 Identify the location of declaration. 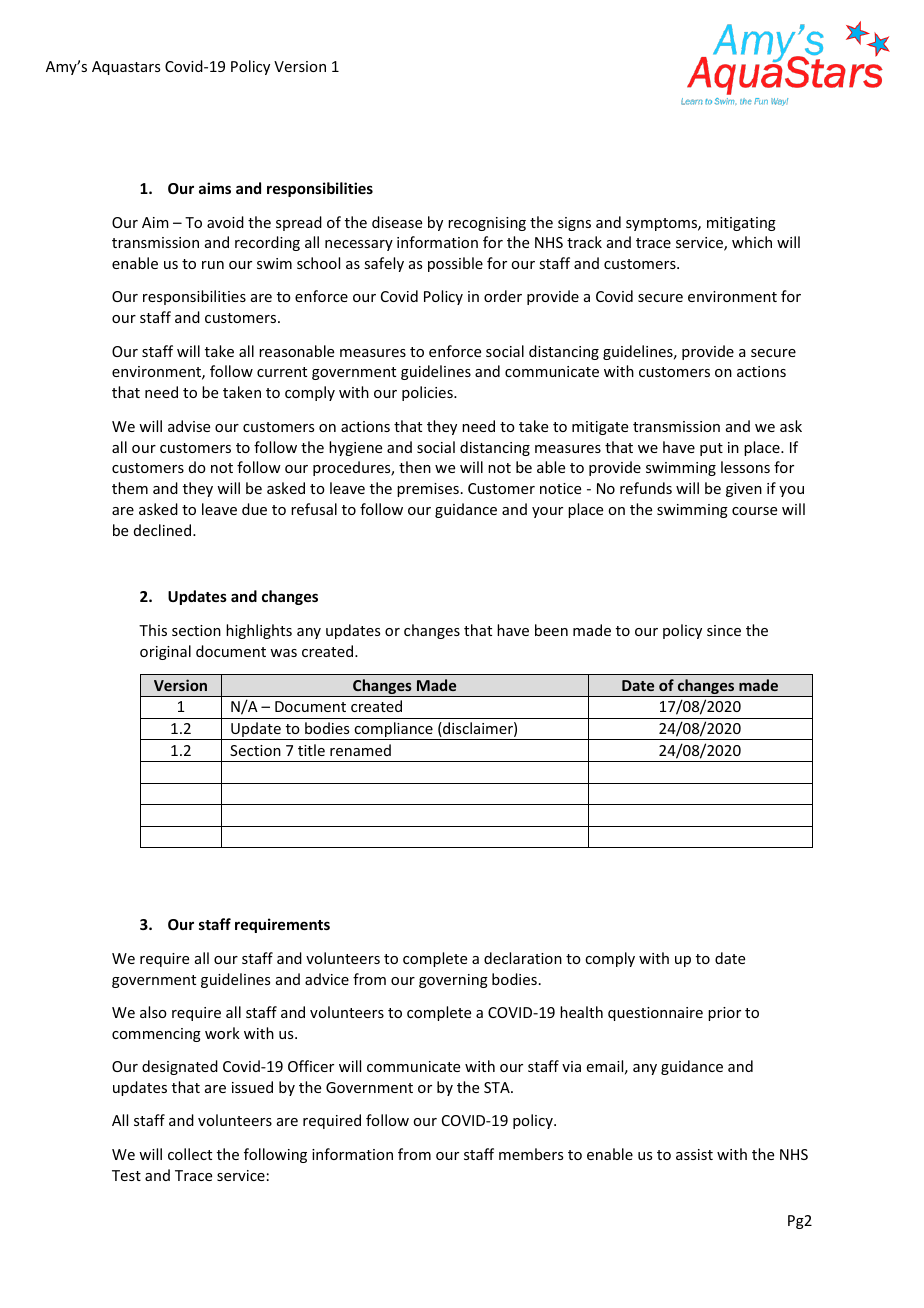
(523, 958).
